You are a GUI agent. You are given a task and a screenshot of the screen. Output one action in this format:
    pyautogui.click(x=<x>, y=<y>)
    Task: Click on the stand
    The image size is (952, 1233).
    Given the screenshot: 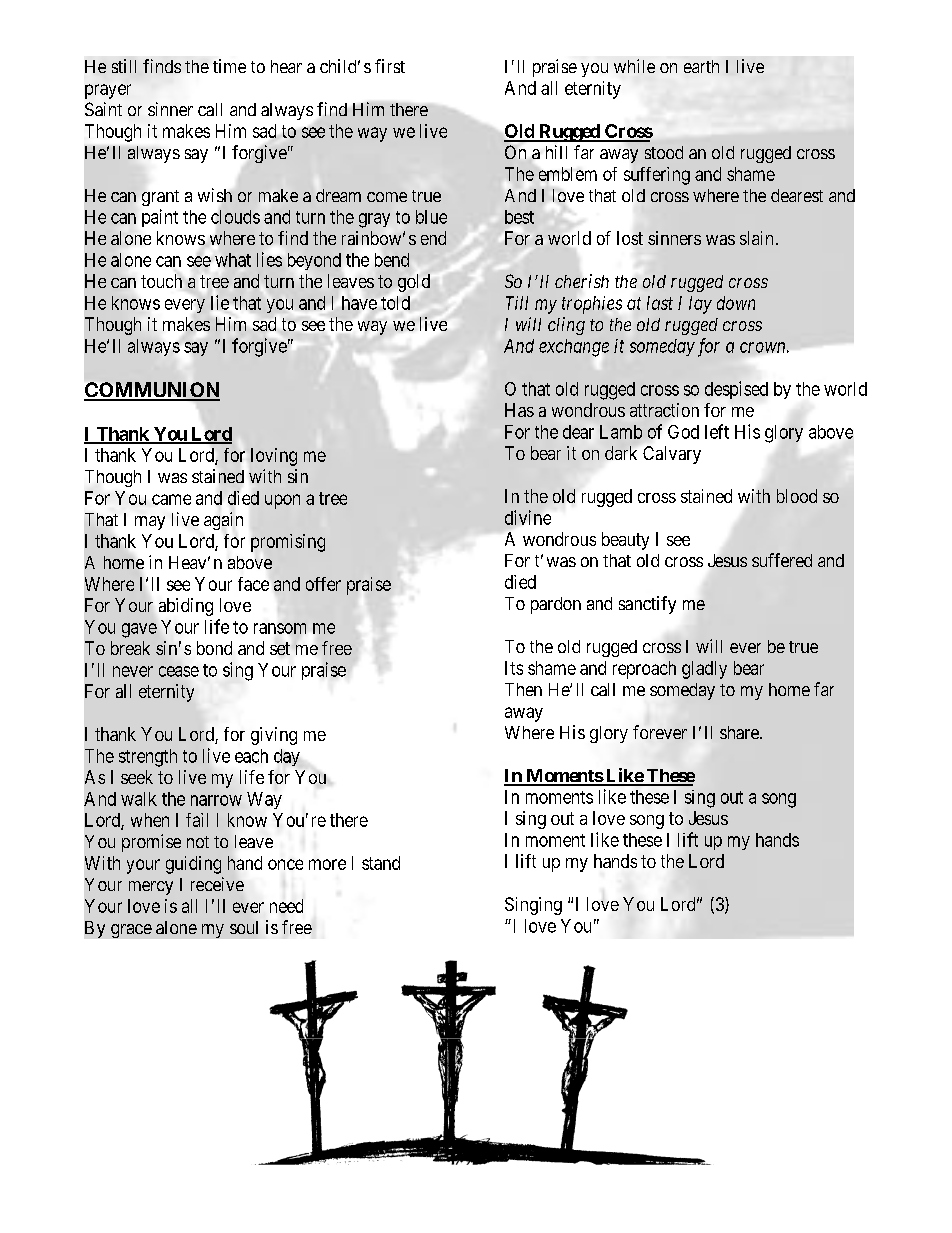 What is the action you would take?
    pyautogui.click(x=381, y=863)
